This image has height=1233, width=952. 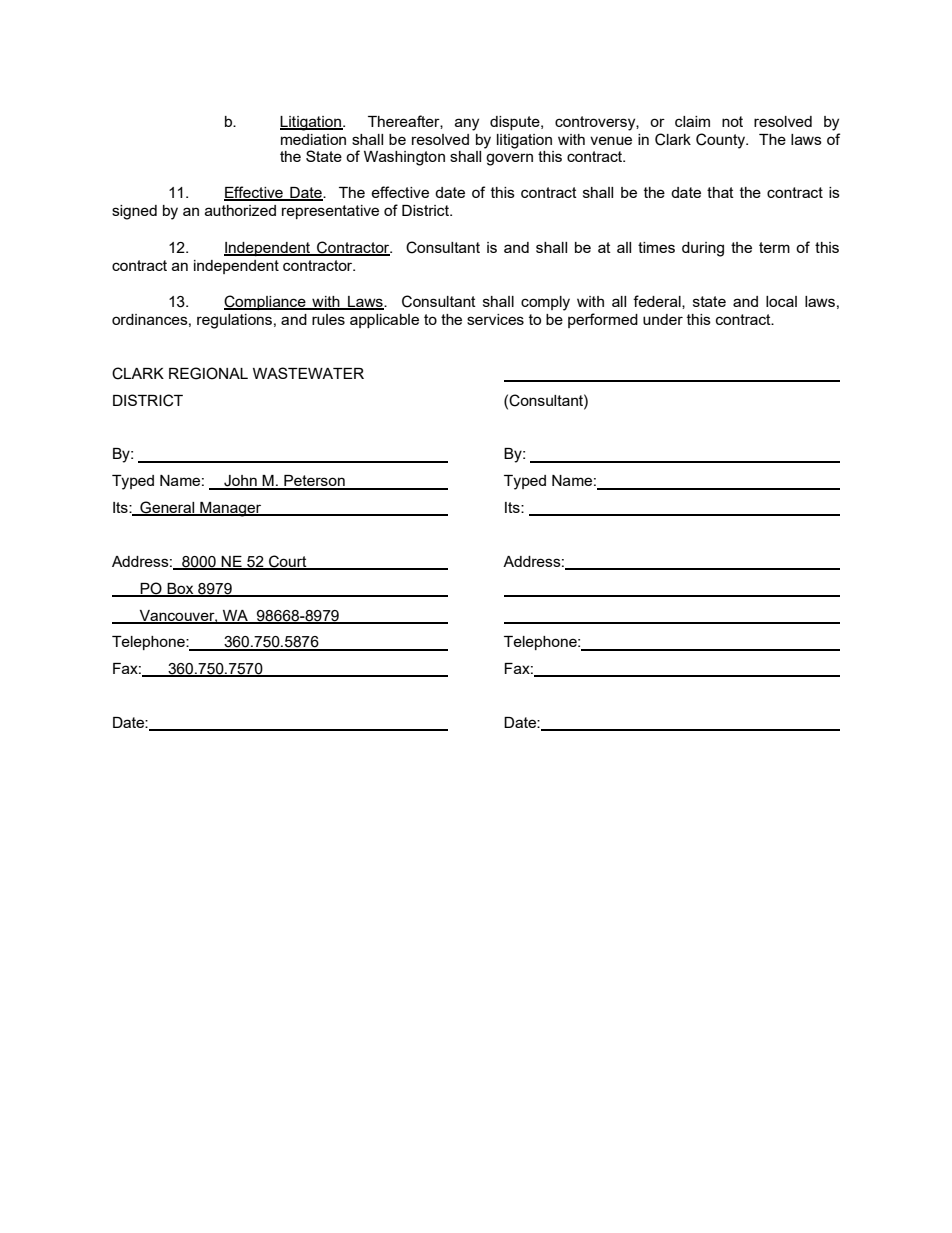 I want to click on any, so click(x=467, y=124).
